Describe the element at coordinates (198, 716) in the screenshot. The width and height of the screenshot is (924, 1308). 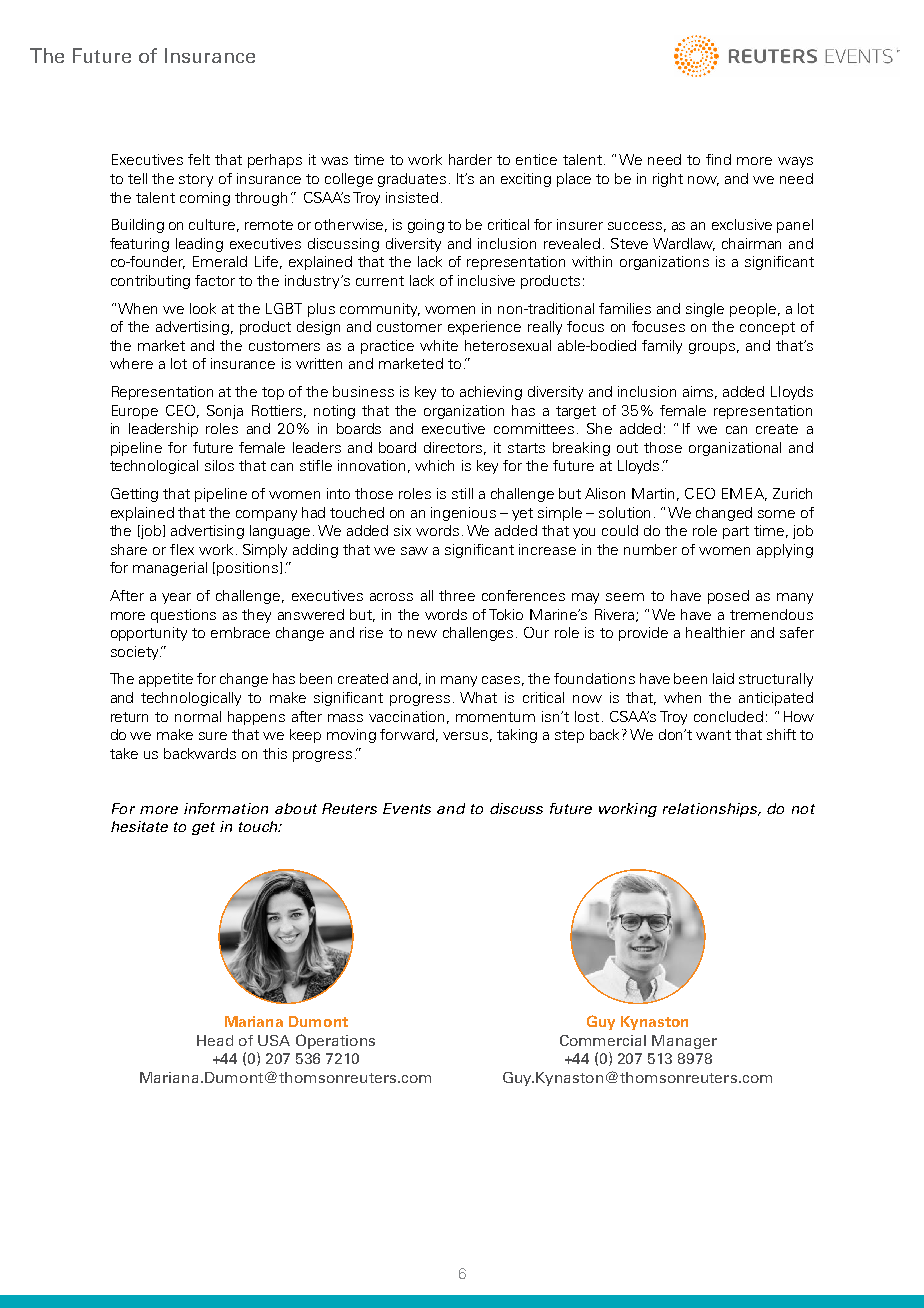
I see `normal` at that location.
